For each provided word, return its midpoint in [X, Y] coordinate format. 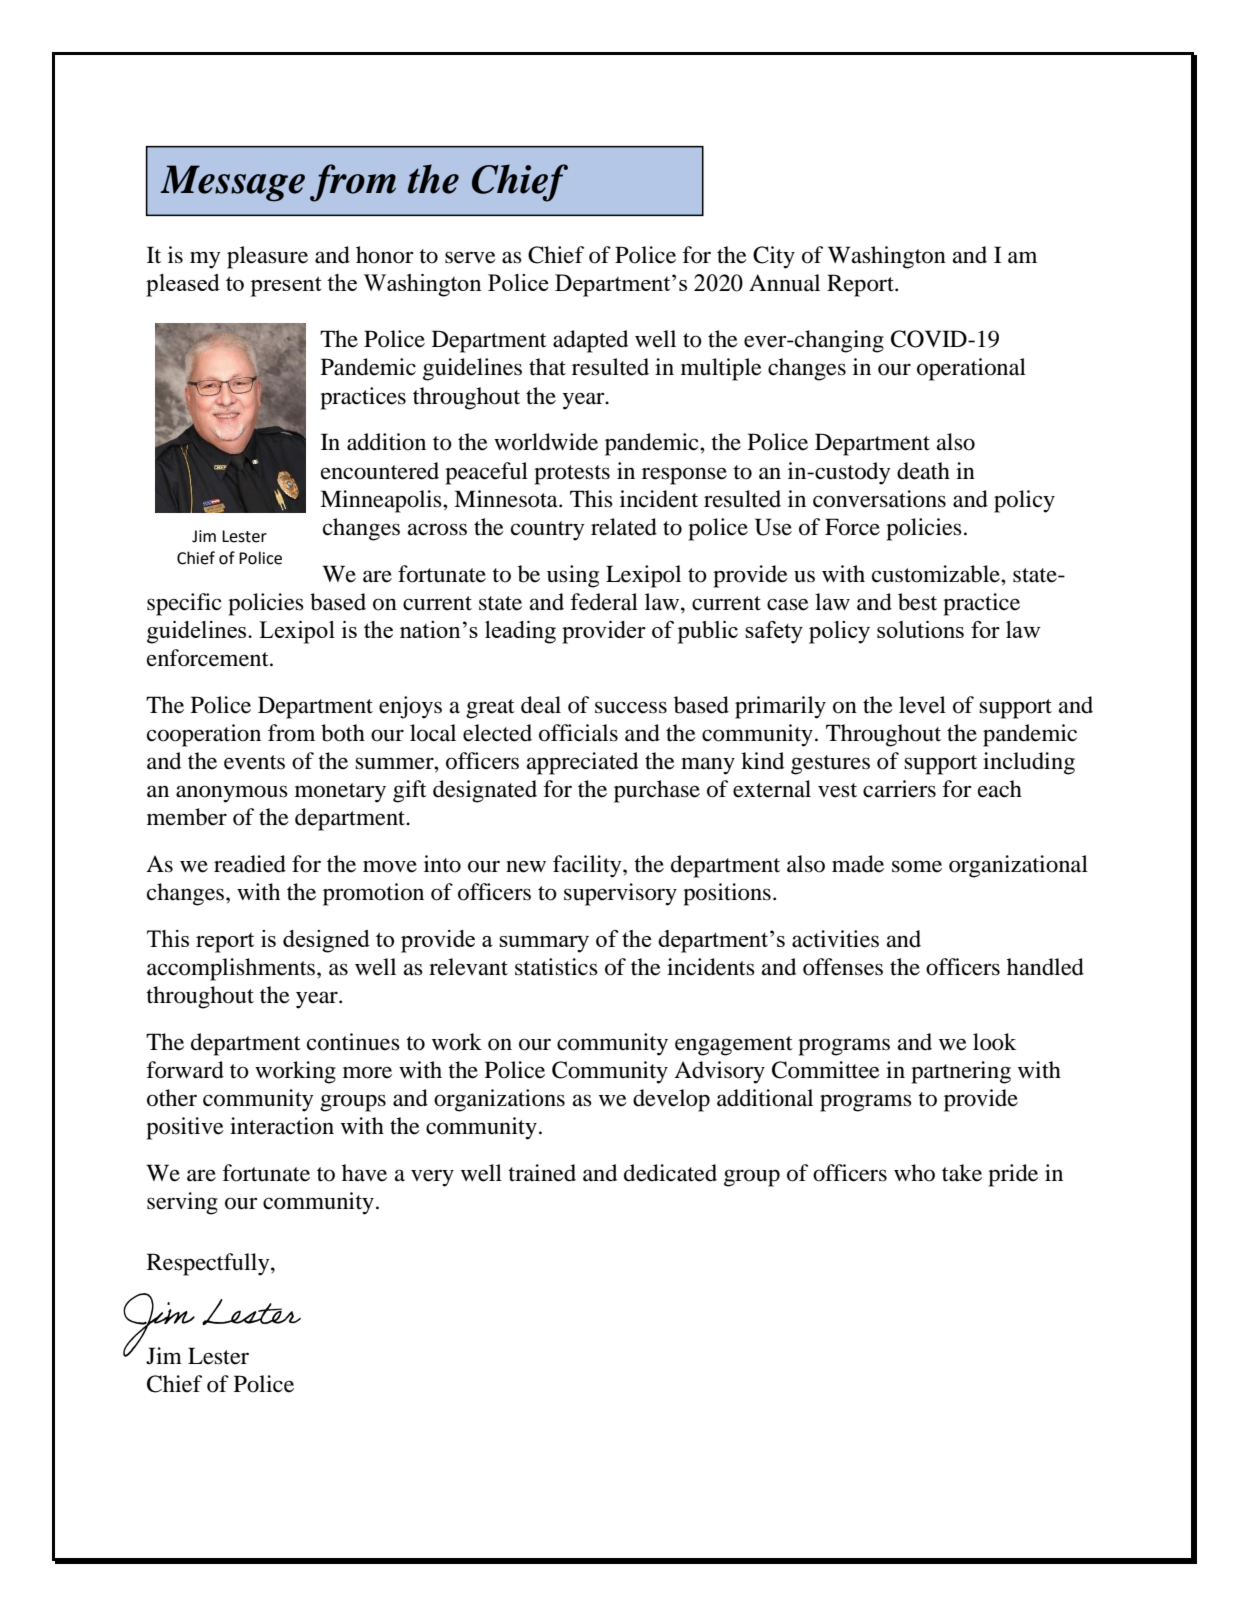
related [624, 527]
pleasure [267, 257]
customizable [937, 574]
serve [470, 257]
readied [250, 864]
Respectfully [209, 1264]
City [774, 257]
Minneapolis [382, 501]
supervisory [620, 894]
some [917, 866]
